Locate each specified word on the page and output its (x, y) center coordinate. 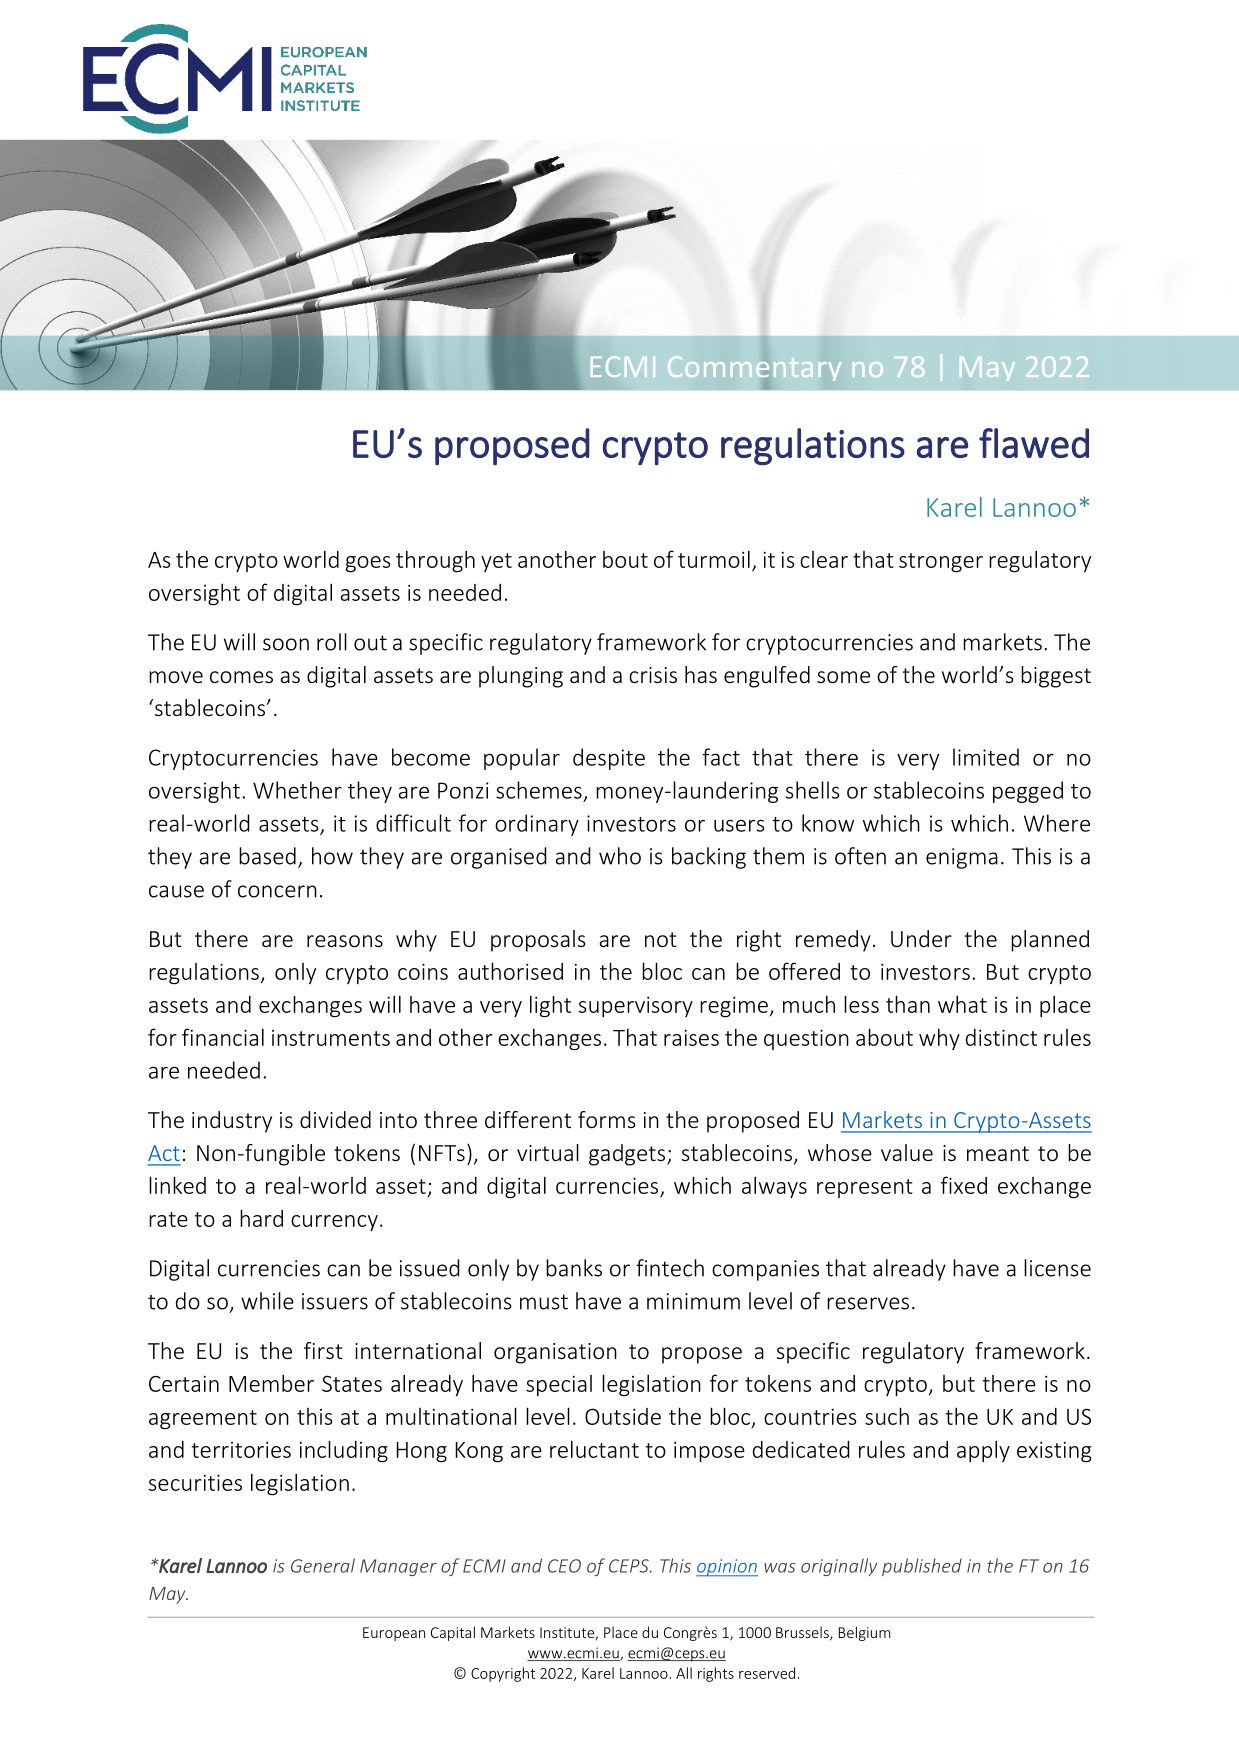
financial (223, 1037)
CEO (564, 1566)
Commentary (754, 368)
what (962, 1004)
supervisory (636, 1006)
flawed (1034, 443)
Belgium (864, 1633)
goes (368, 564)
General (323, 1565)
